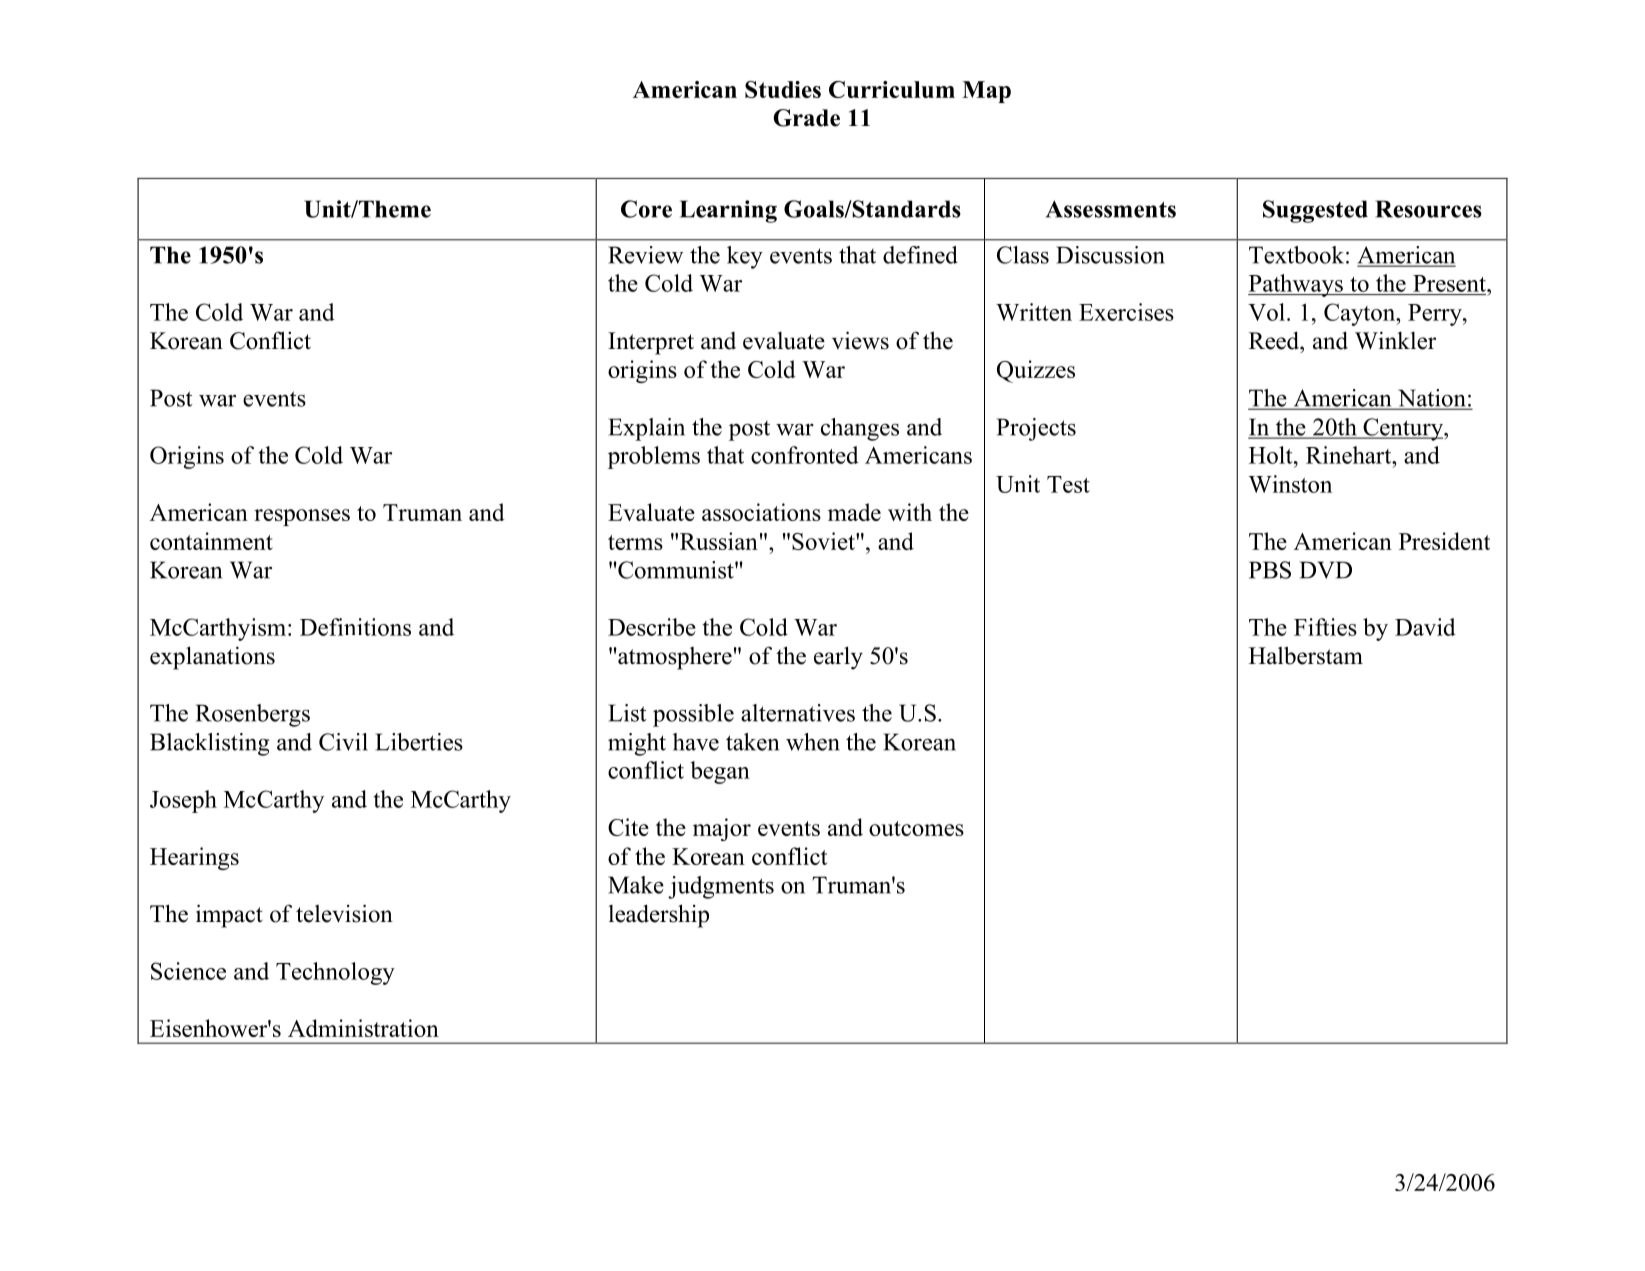  What do you see at coordinates (335, 973) in the page?
I see `Technology` at bounding box center [335, 973].
